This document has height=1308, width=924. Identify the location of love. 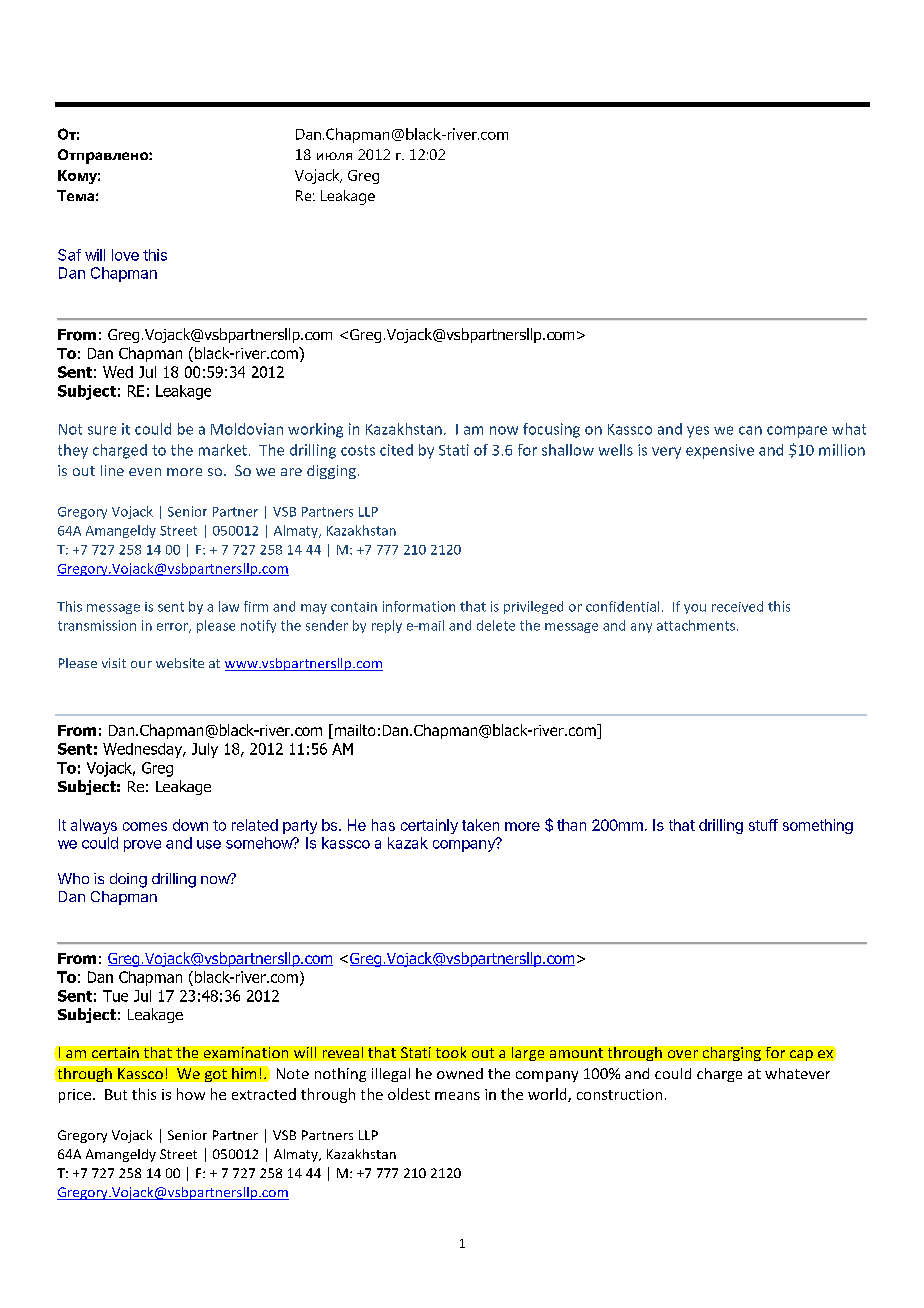
(125, 255).
